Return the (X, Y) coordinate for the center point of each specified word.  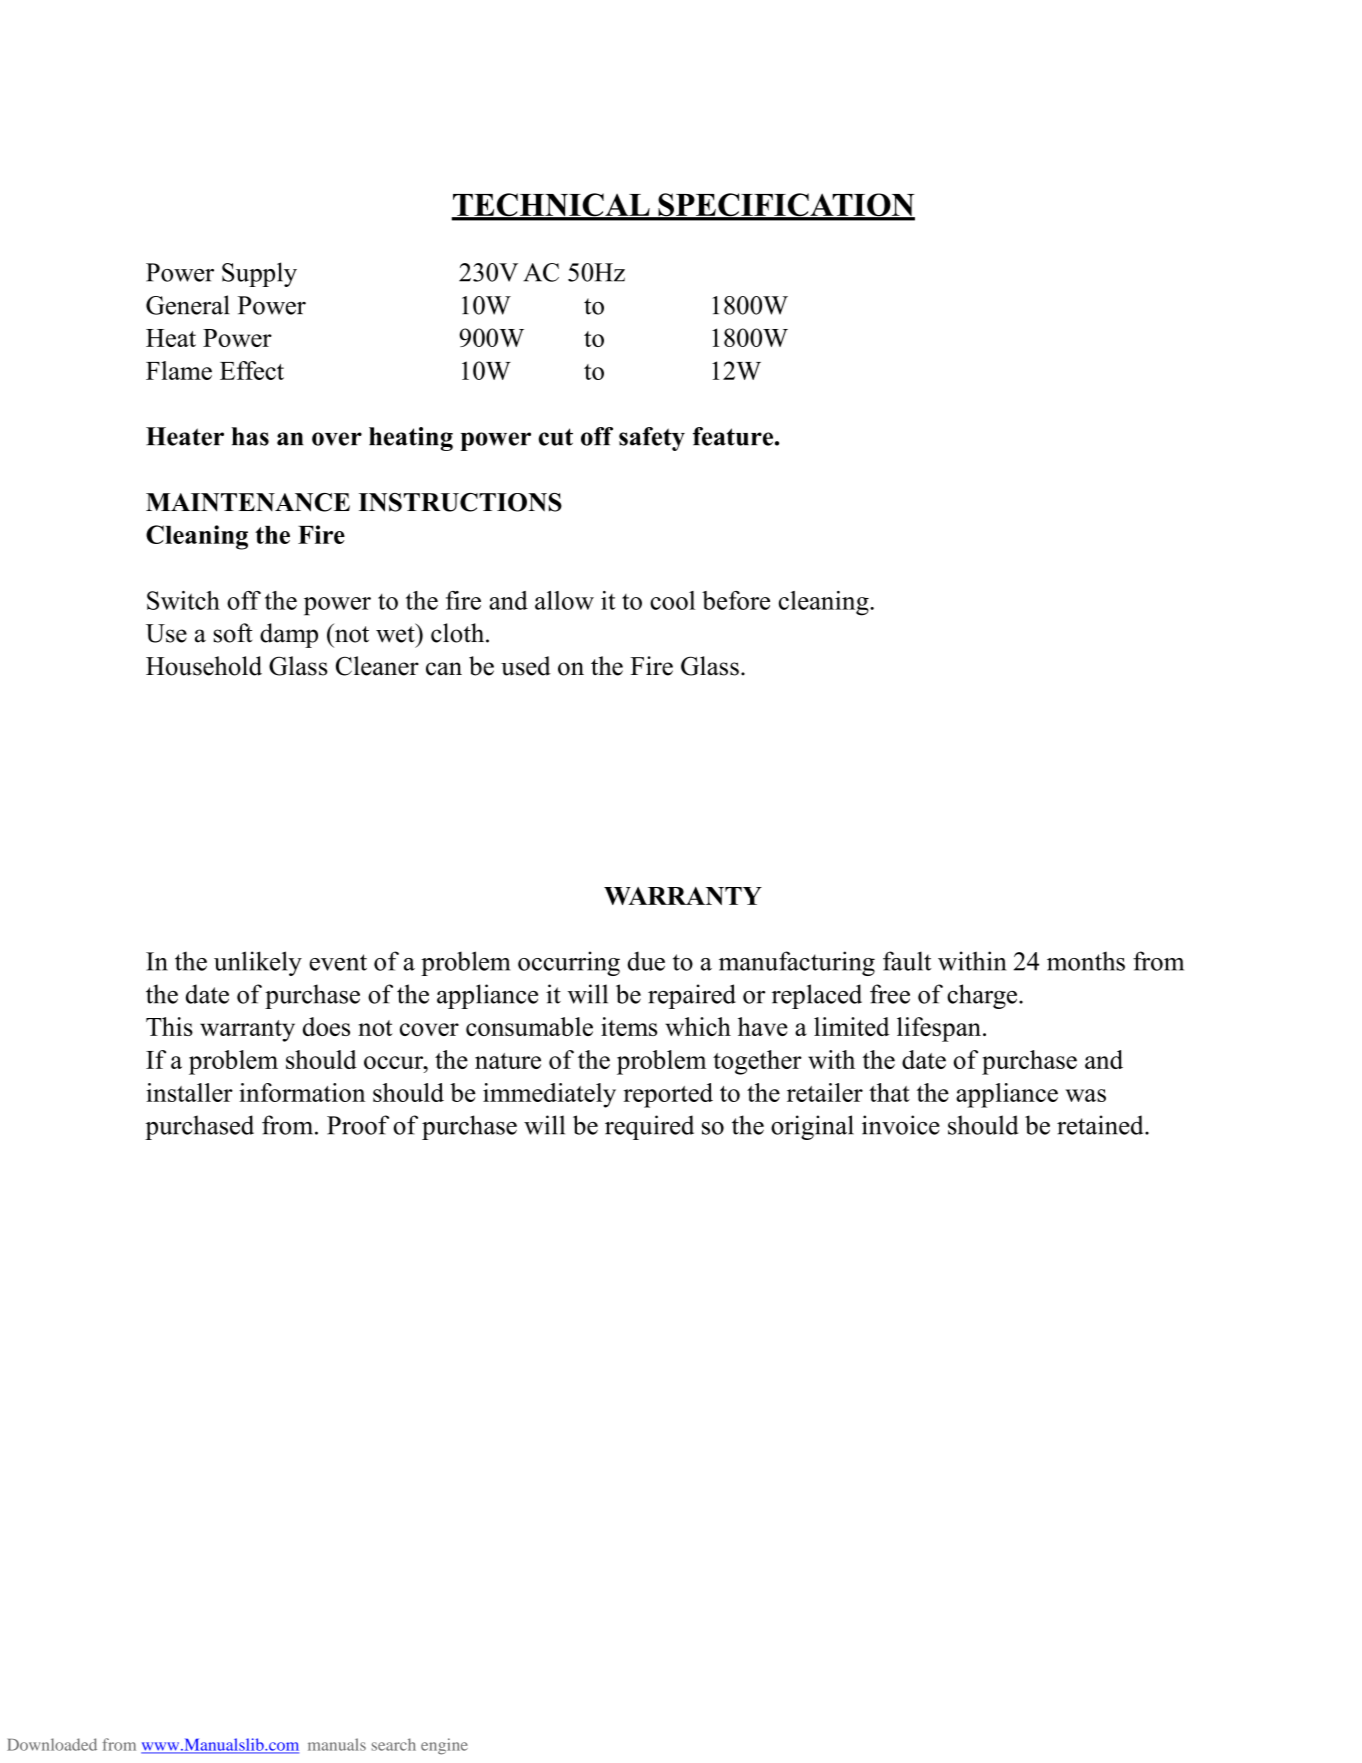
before (736, 600)
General (188, 305)
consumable (529, 1026)
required (649, 1127)
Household (204, 666)
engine (444, 1746)
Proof (358, 1125)
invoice (901, 1125)
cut (556, 437)
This (169, 1026)
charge (983, 996)
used (526, 666)
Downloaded (52, 1744)
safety (652, 439)
